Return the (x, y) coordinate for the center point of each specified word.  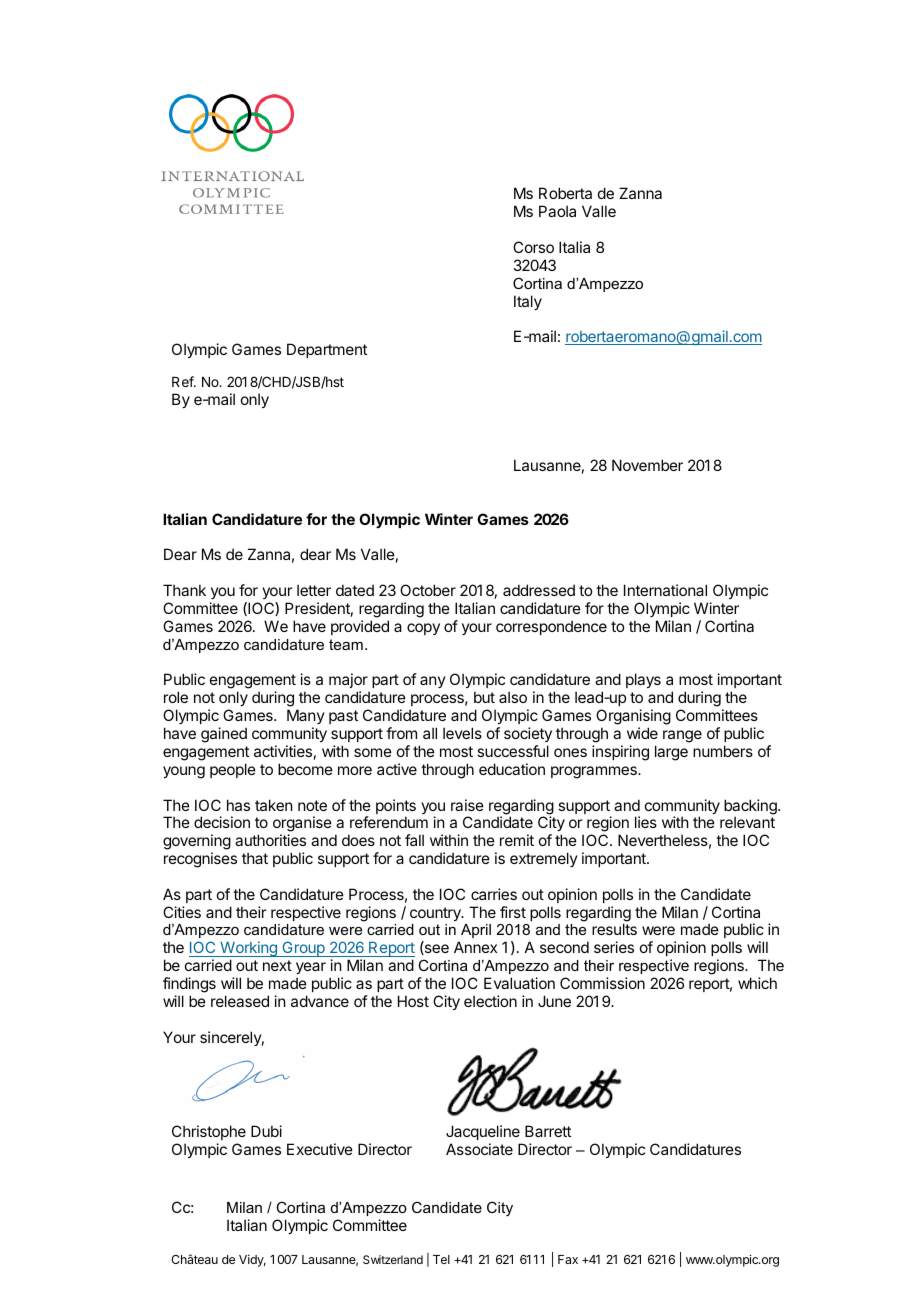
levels (462, 733)
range (682, 736)
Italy (528, 302)
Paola (557, 211)
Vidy (252, 1260)
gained (224, 735)
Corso (533, 247)
